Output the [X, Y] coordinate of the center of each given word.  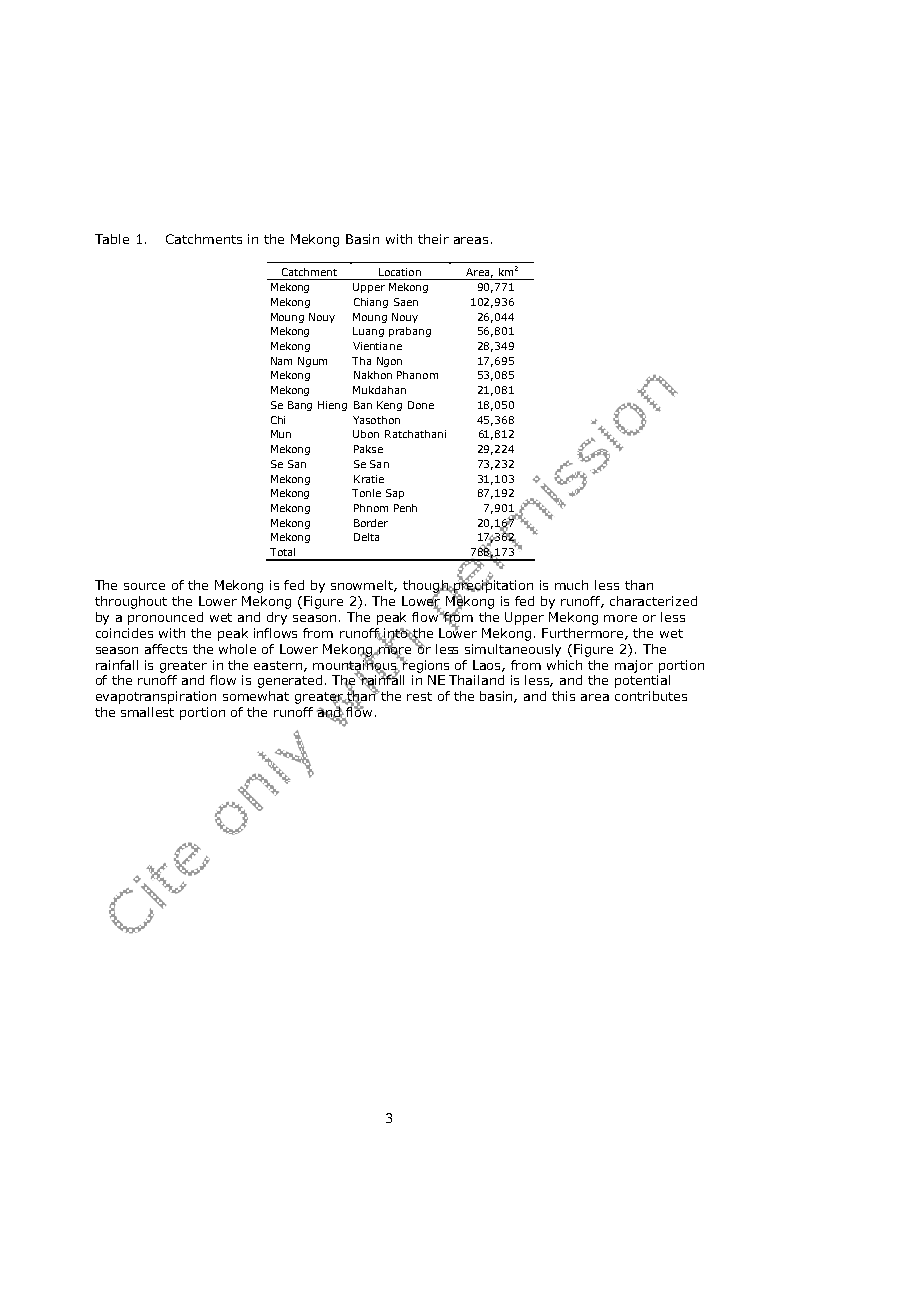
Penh [405, 508]
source [144, 586]
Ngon [389, 362]
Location [400, 272]
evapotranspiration [156, 697]
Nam [281, 361]
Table [112, 239]
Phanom [417, 375]
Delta [366, 537]
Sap [395, 494]
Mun [281, 434]
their [433, 239]
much [571, 585]
